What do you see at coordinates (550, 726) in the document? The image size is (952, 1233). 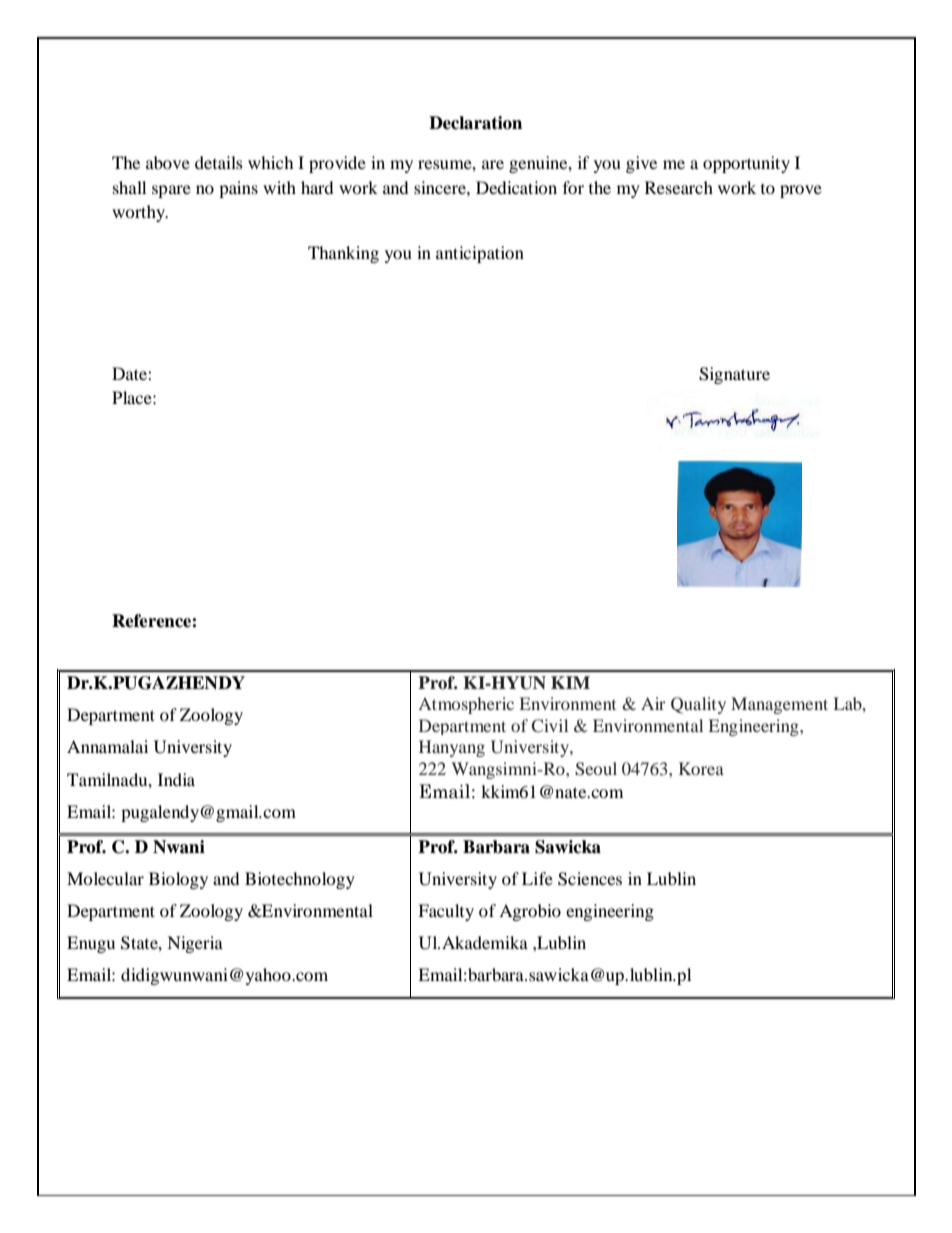 I see `Civil` at bounding box center [550, 726].
